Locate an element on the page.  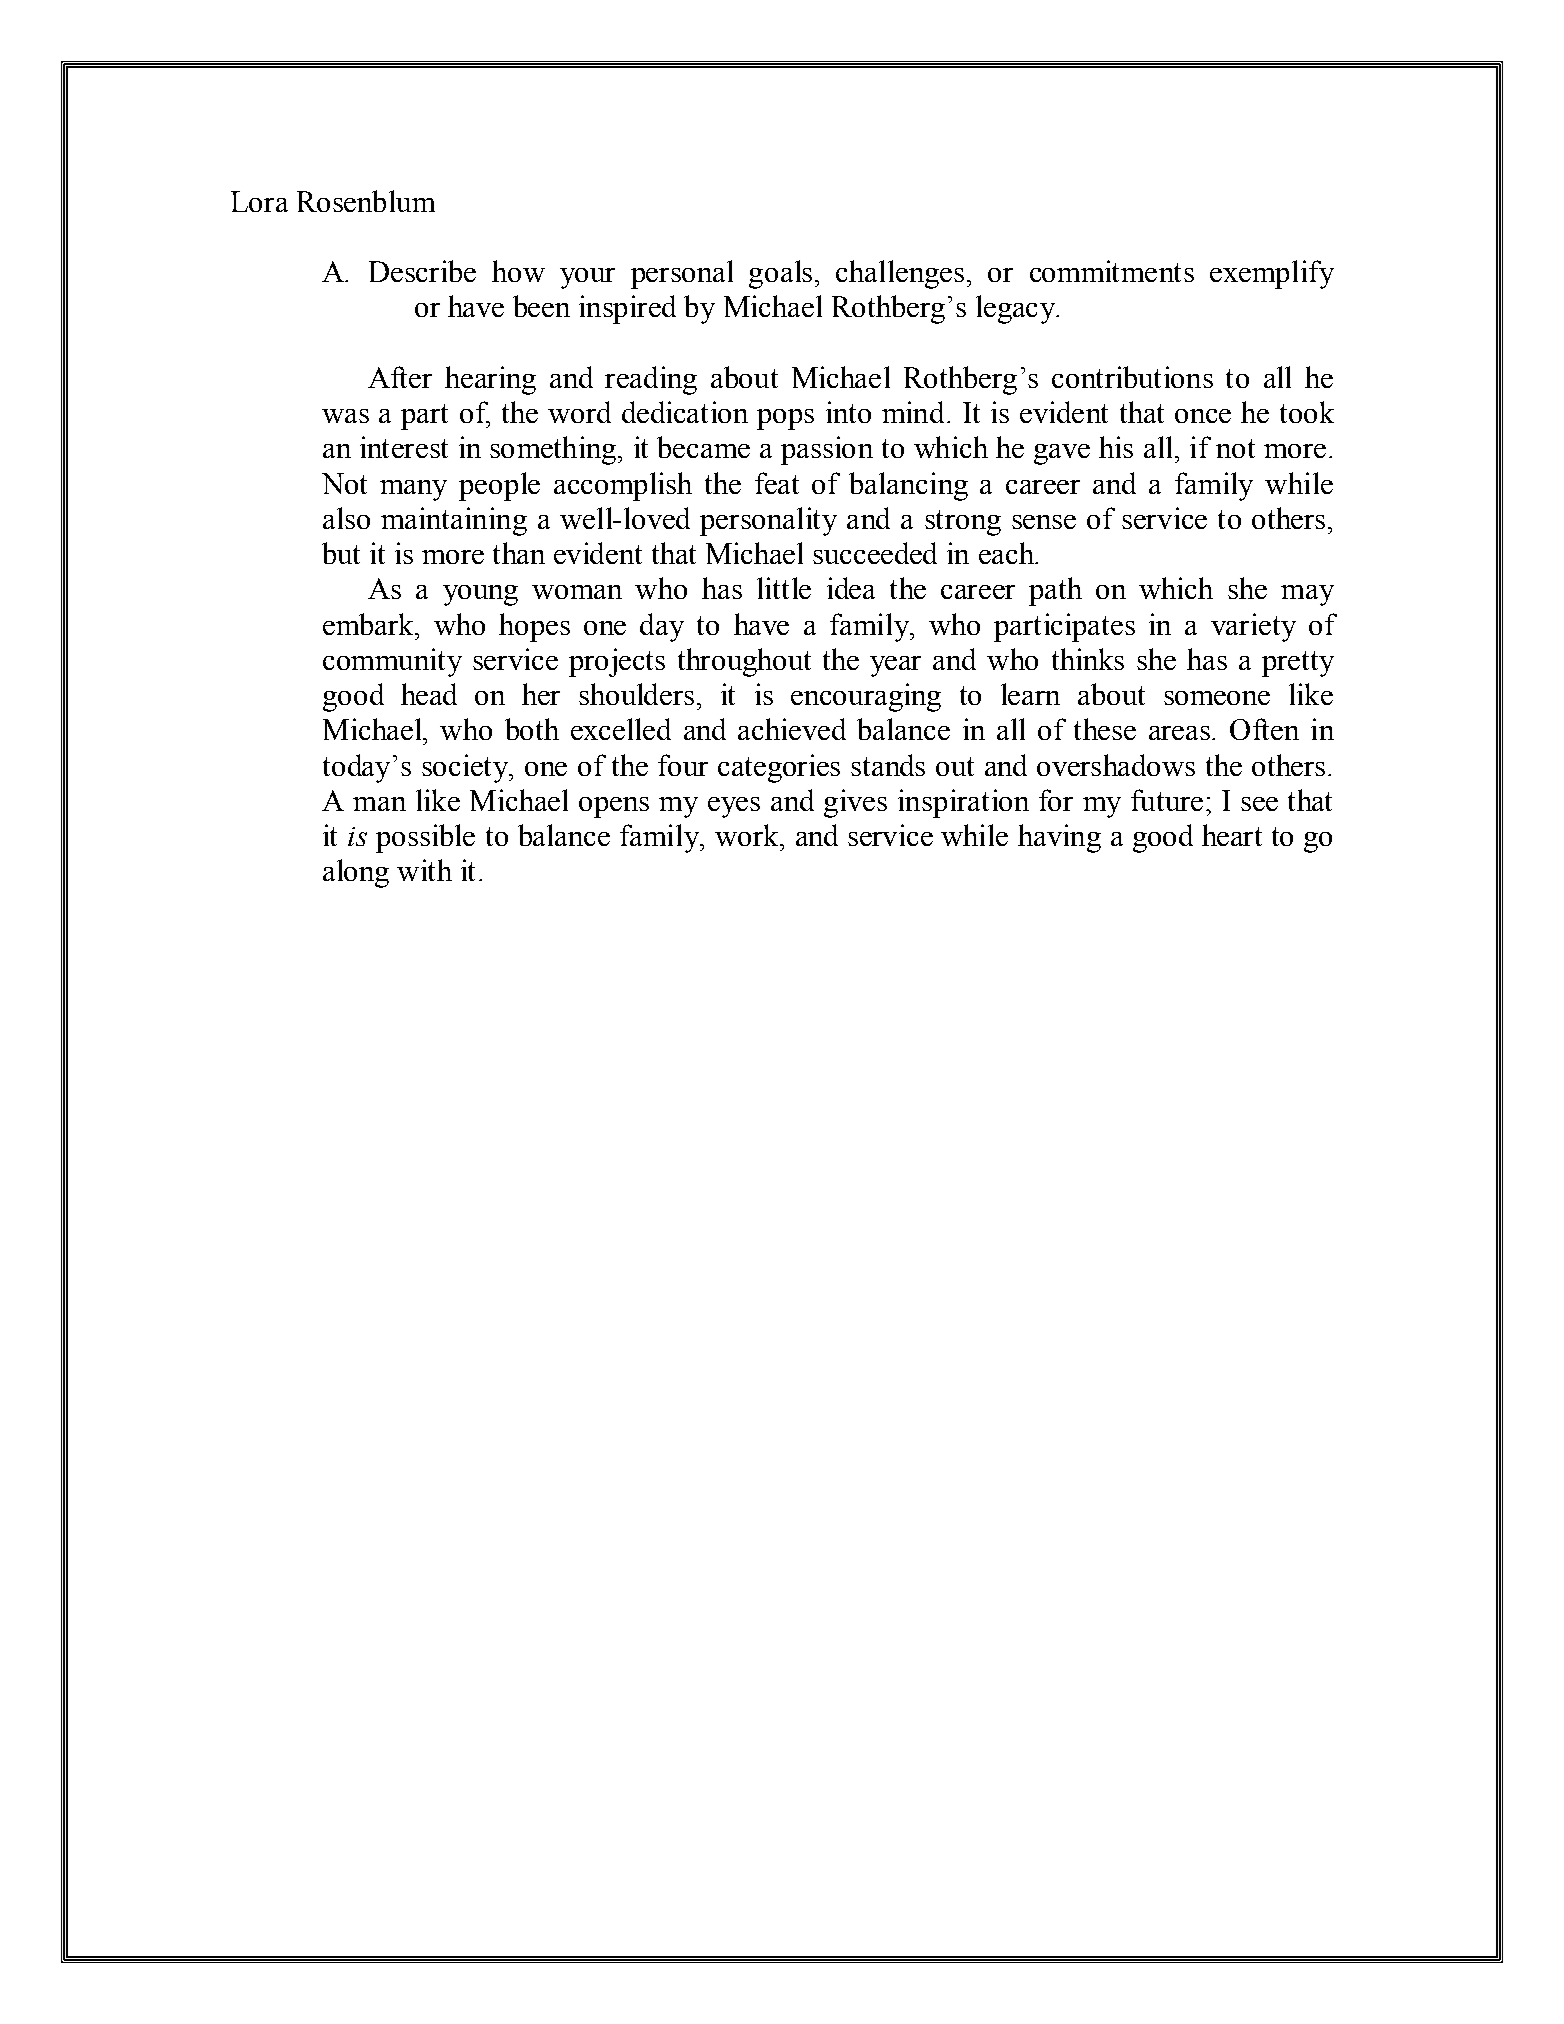
Rosenblum is located at coordinates (366, 201).
